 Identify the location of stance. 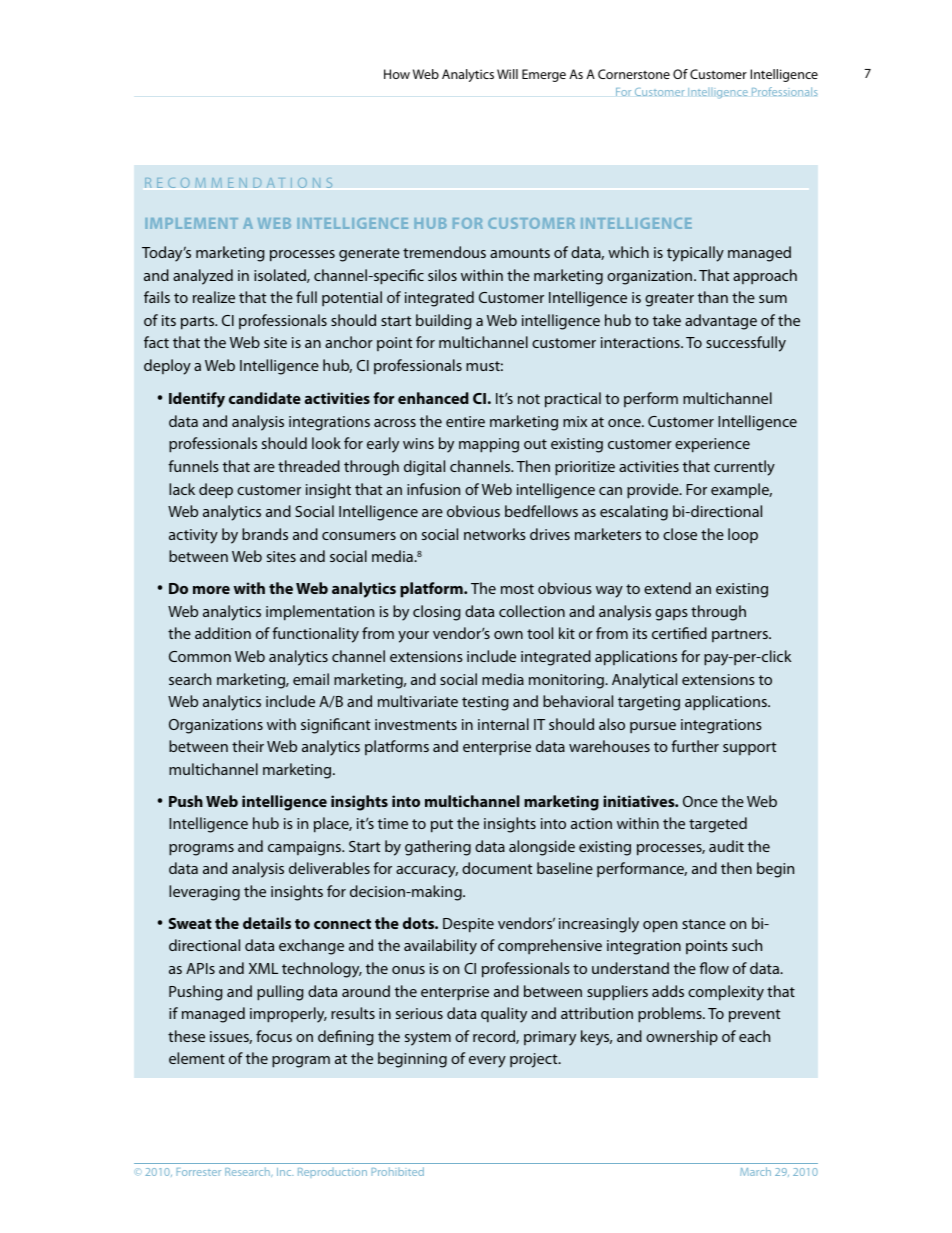
(704, 924).
